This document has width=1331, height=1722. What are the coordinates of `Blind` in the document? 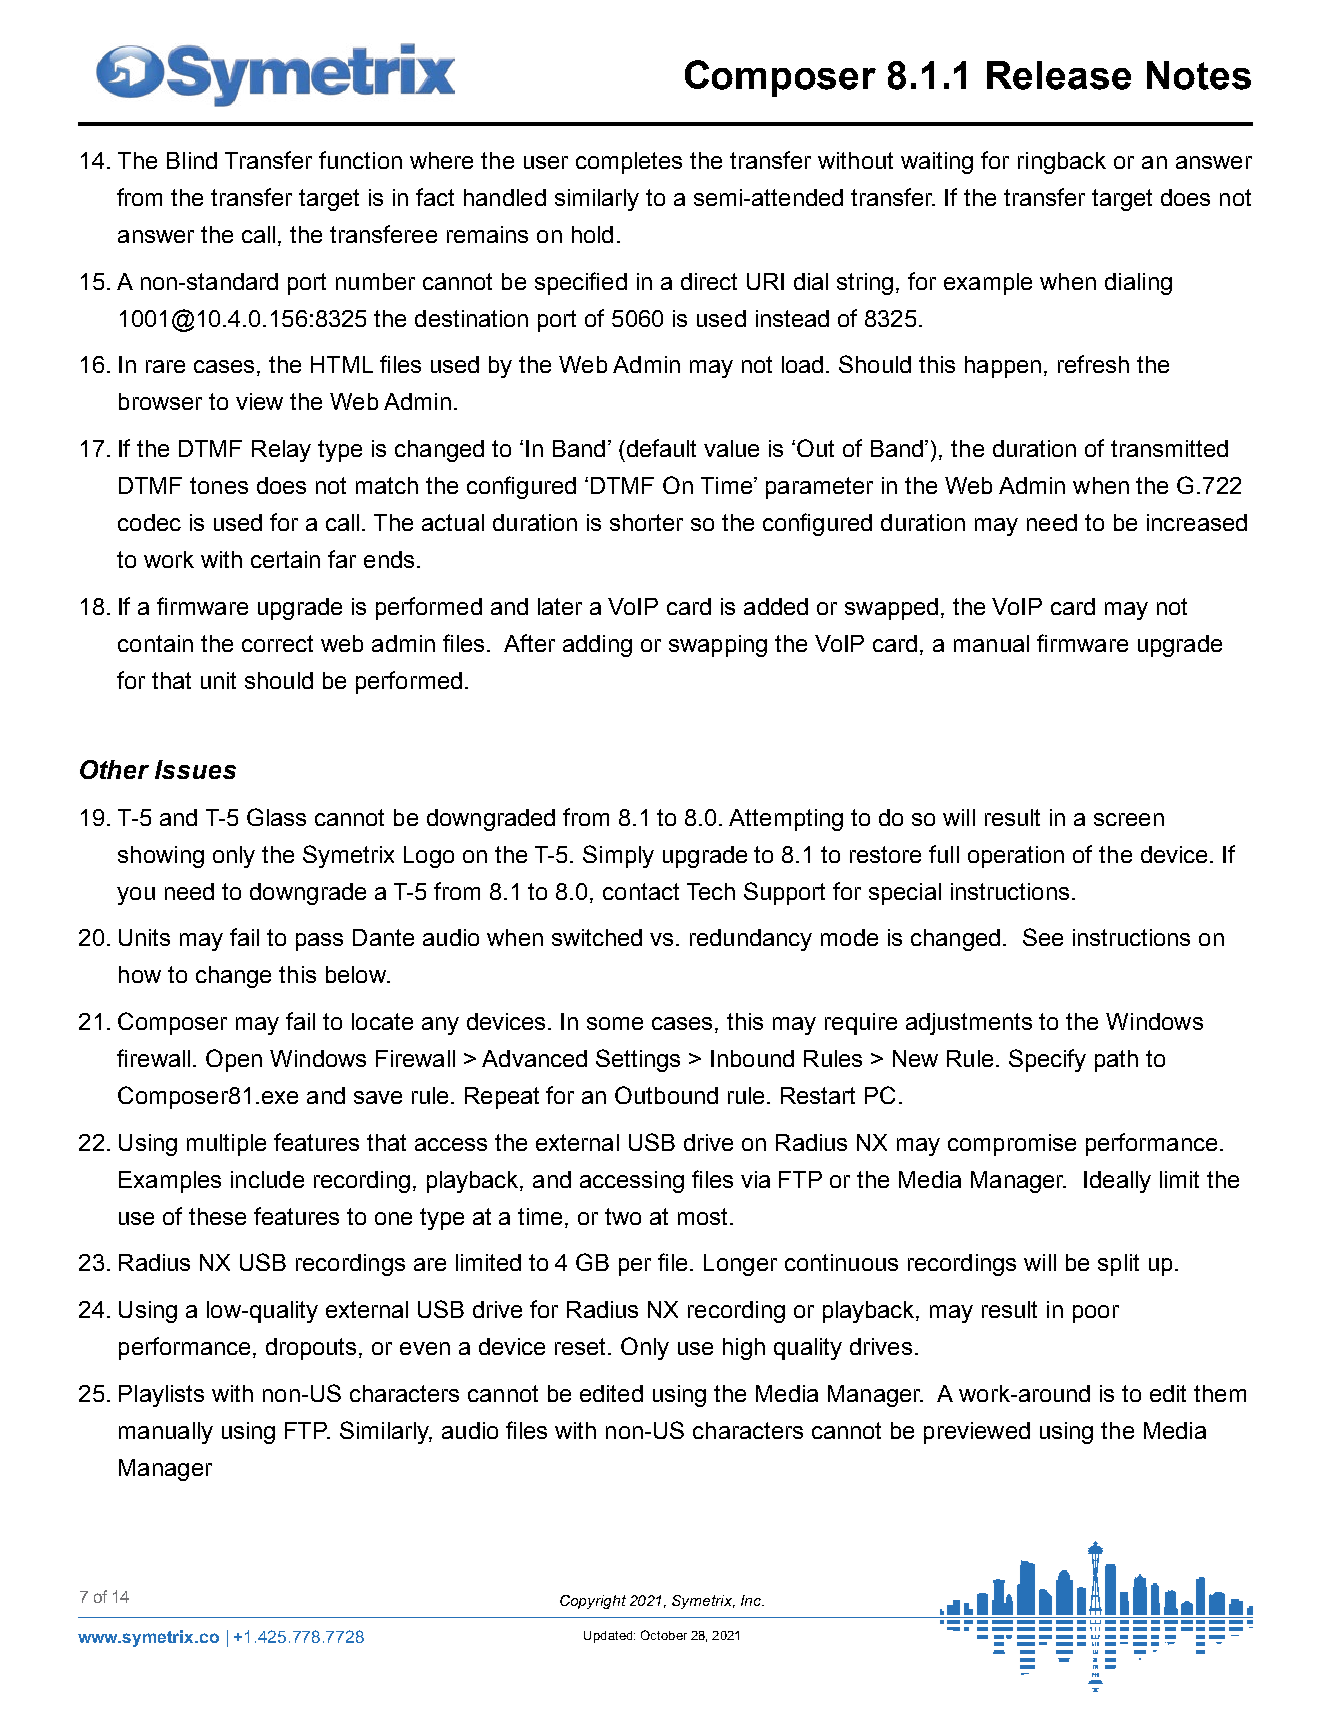 It's located at (192, 160).
